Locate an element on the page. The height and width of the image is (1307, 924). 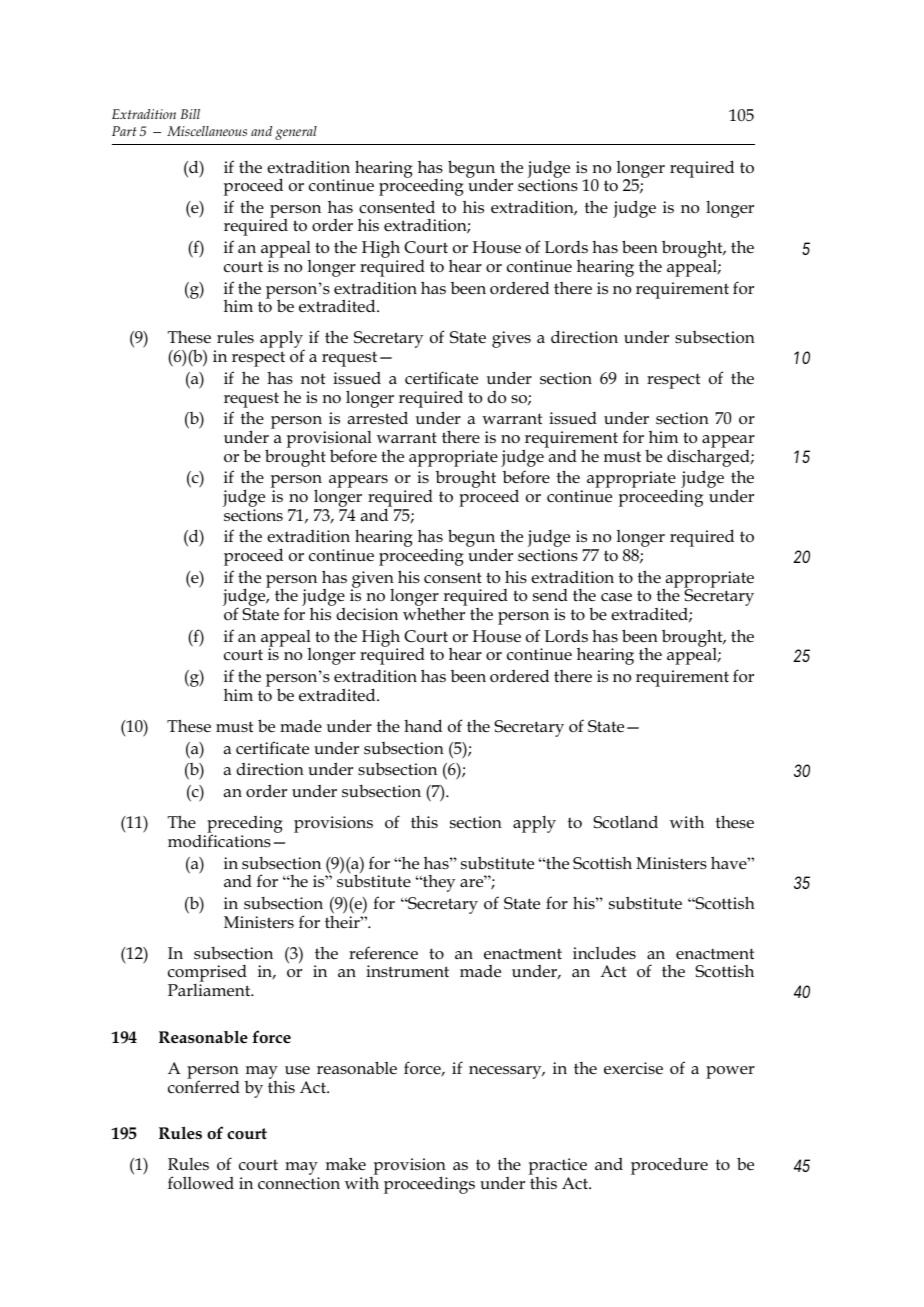
Miscellaneous is located at coordinates (207, 131).
